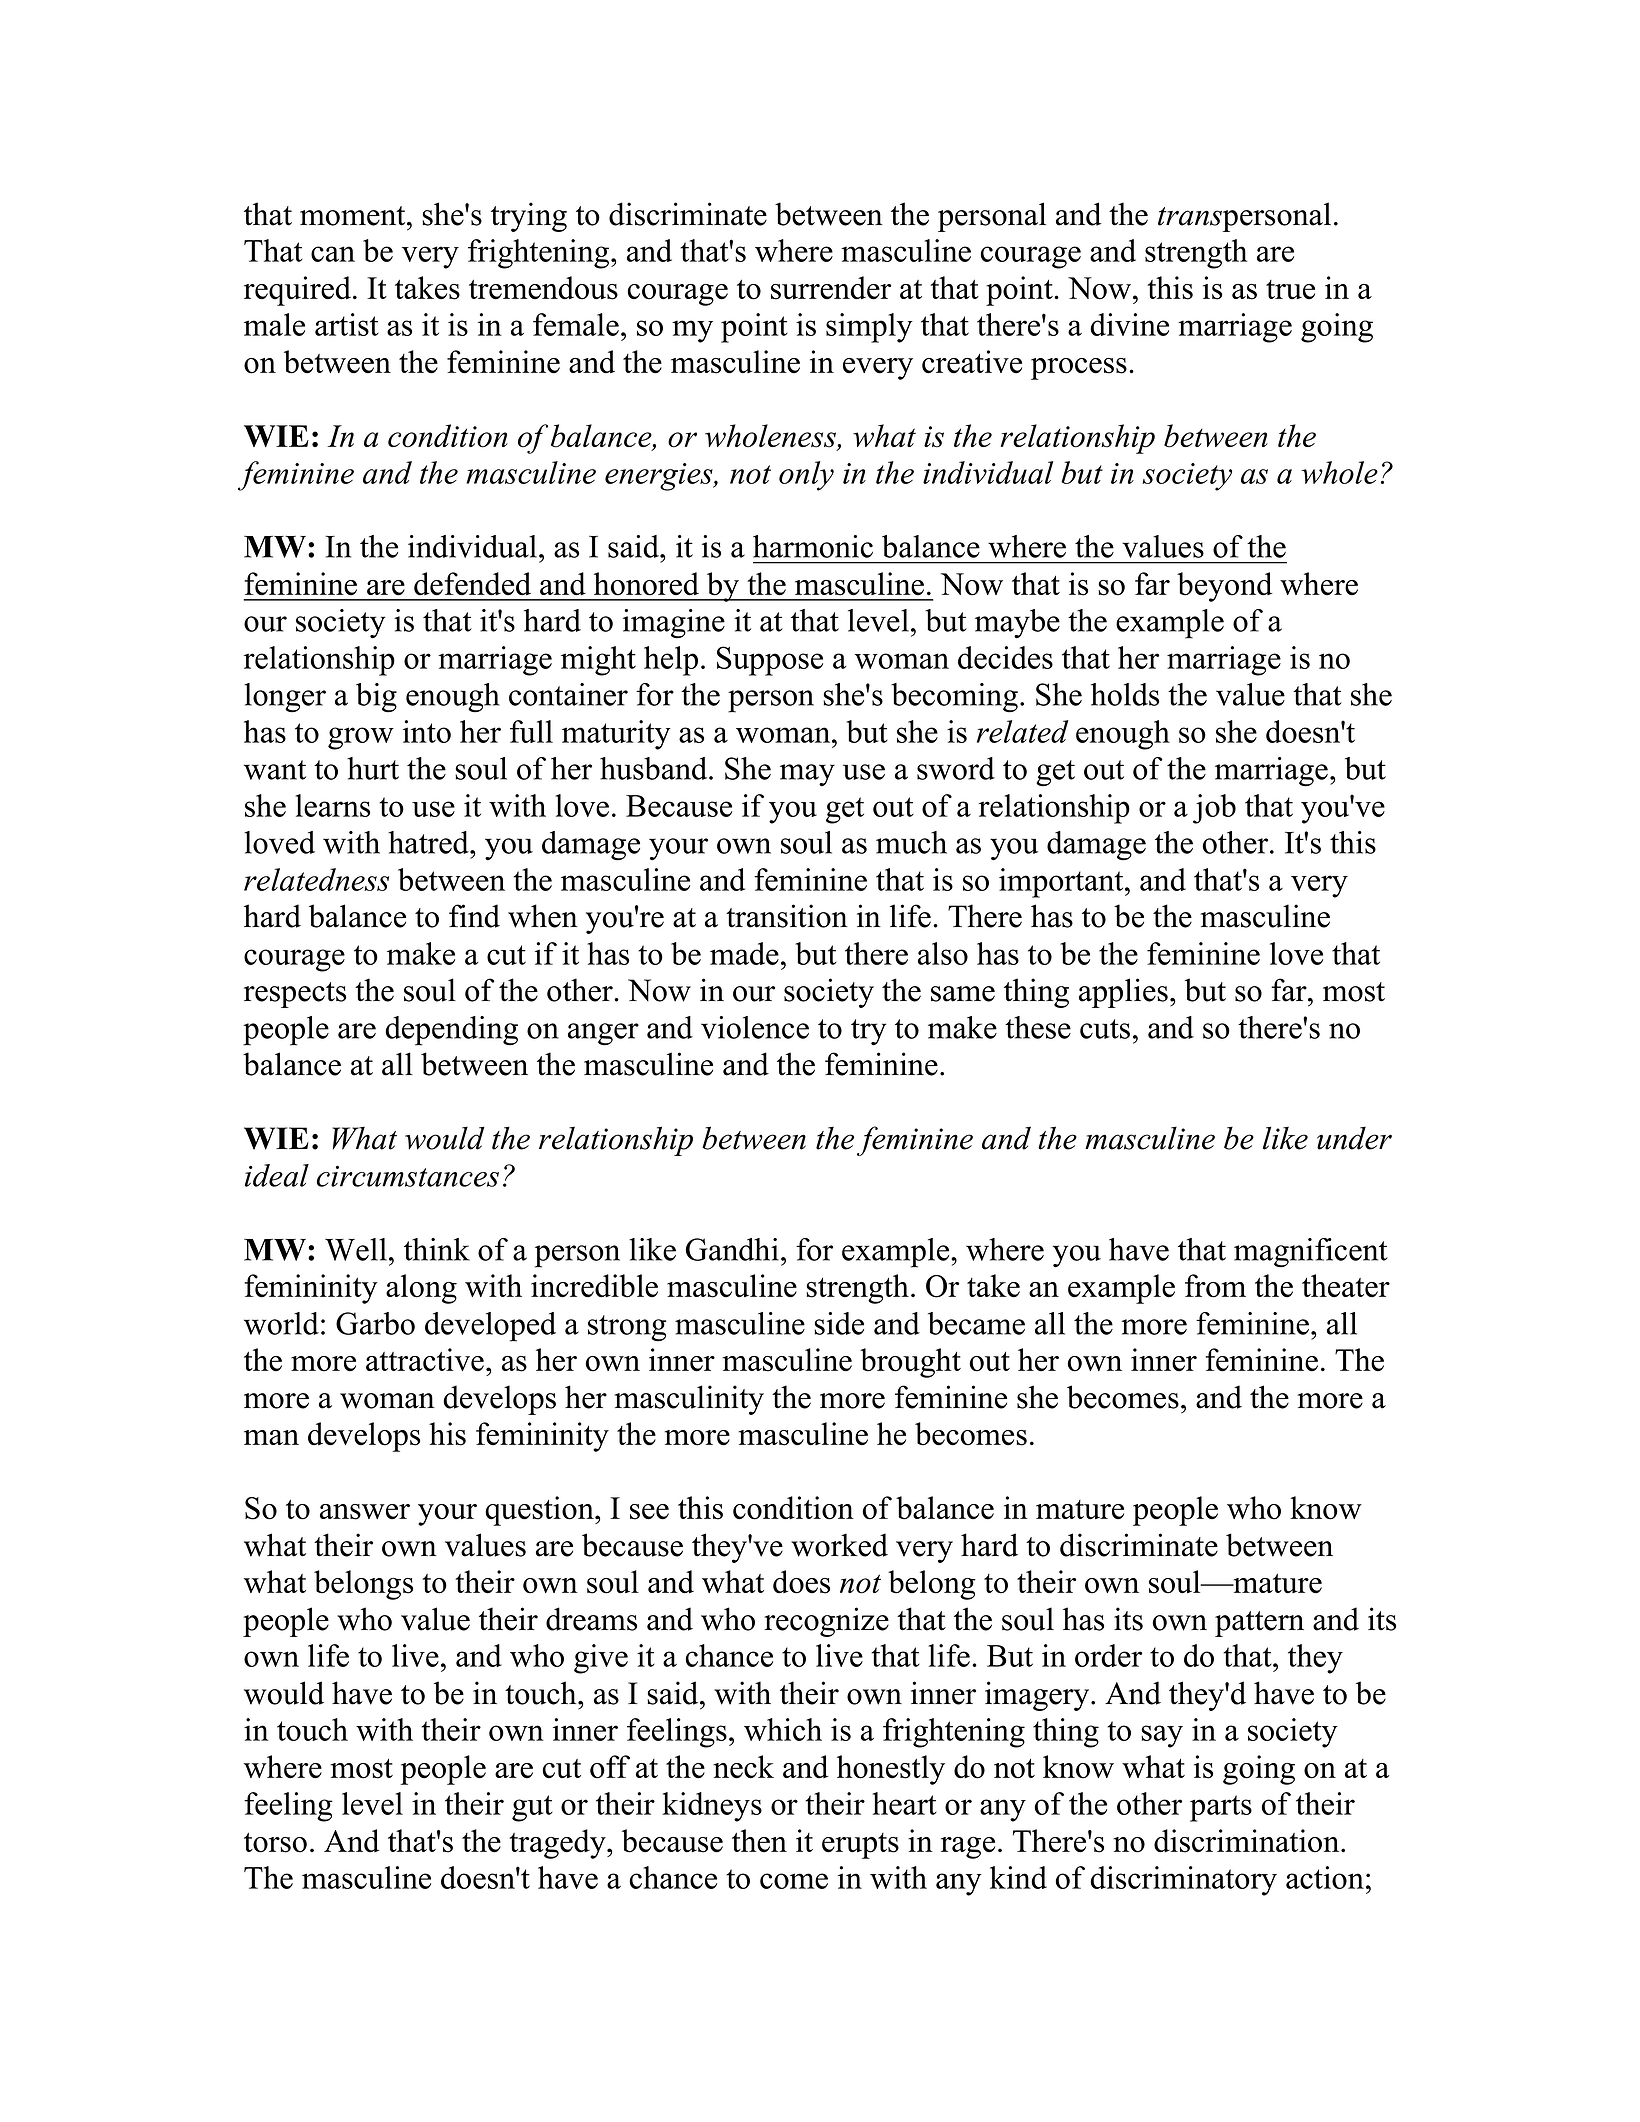 Image resolution: width=1640 pixels, height=2122 pixels. What do you see at coordinates (831, 288) in the screenshot?
I see `surrender` at bounding box center [831, 288].
